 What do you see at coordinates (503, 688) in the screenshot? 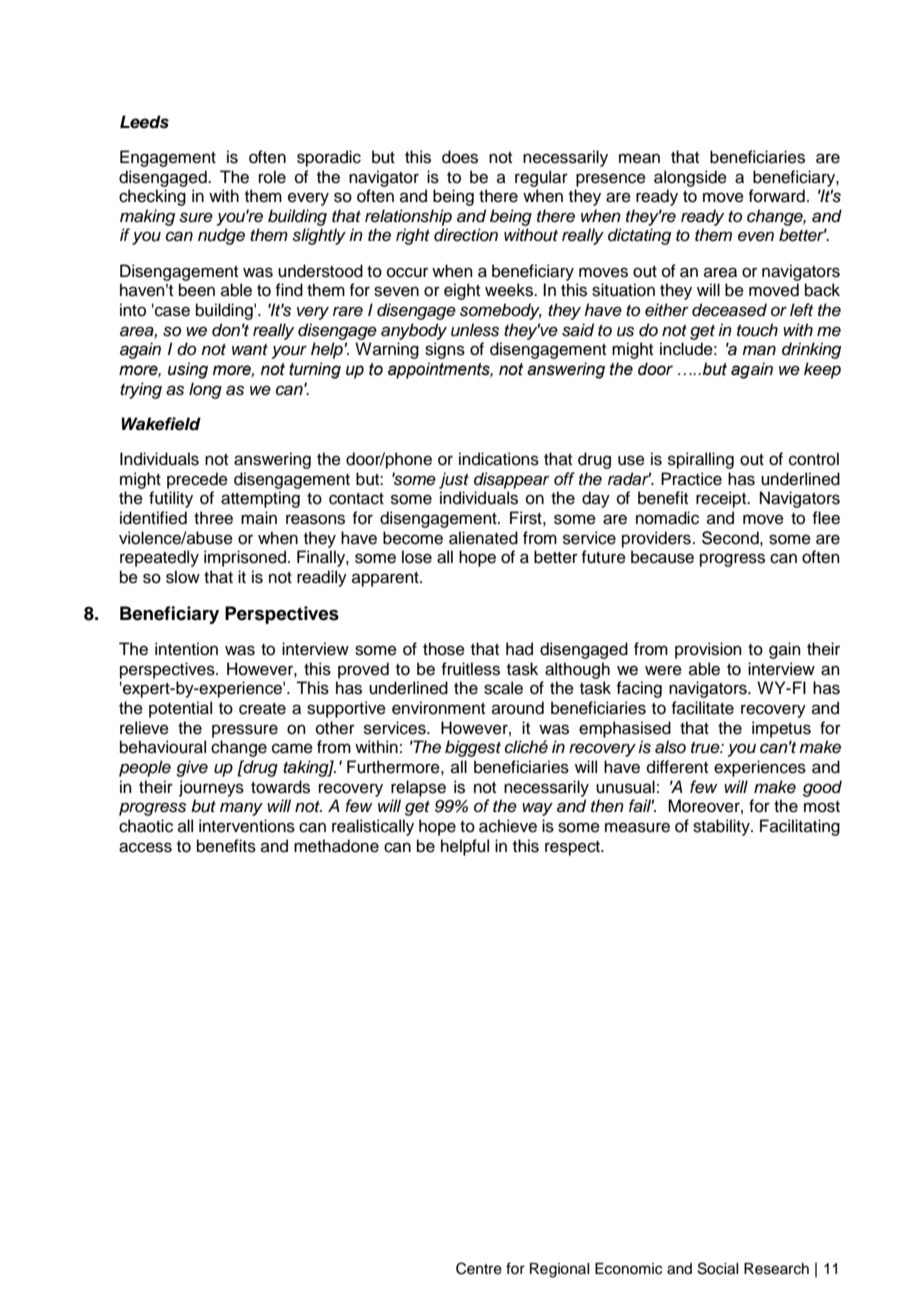
I see `scale` at bounding box center [503, 688].
